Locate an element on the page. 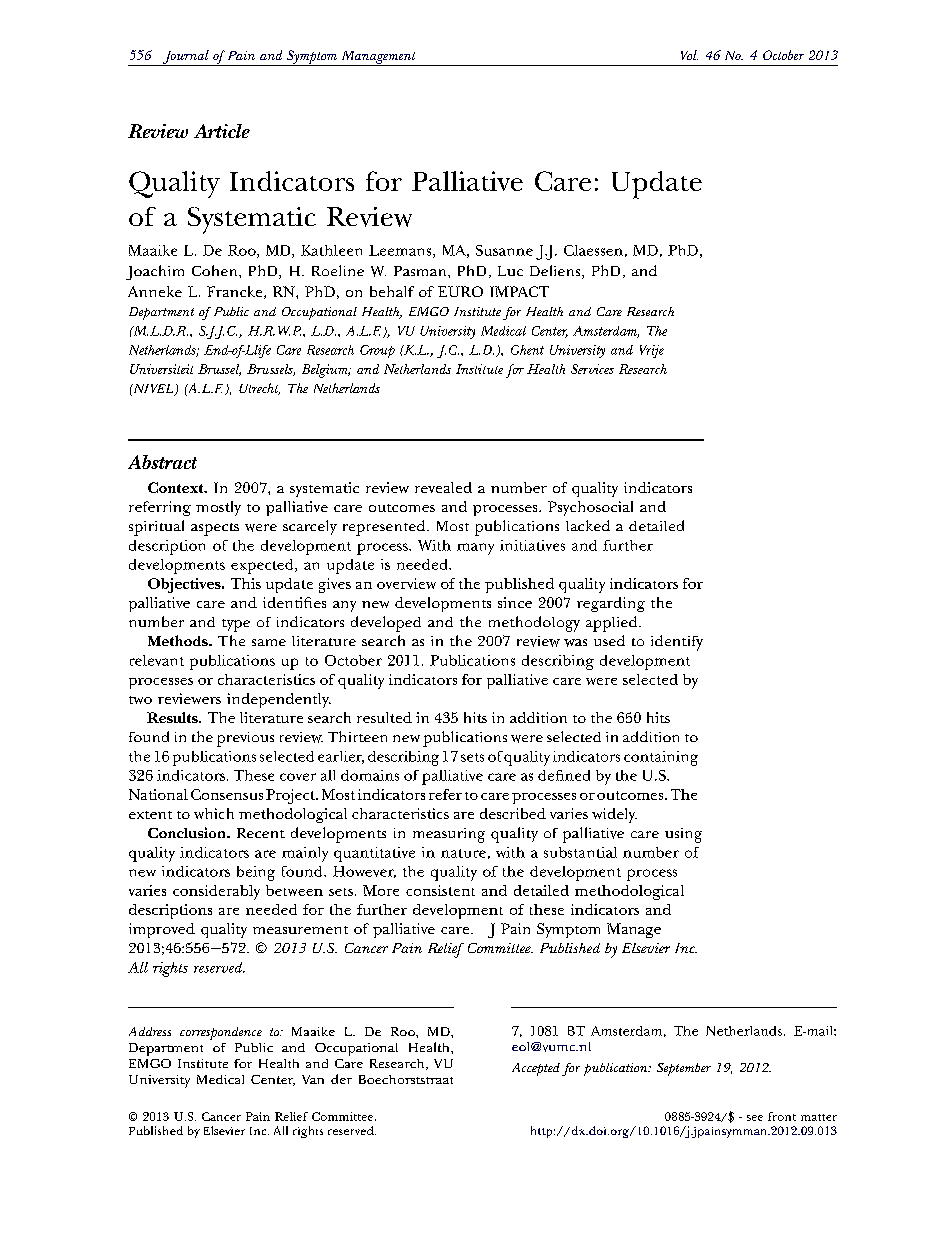 This page has width=952, height=1256. Susanne is located at coordinates (504, 250).
